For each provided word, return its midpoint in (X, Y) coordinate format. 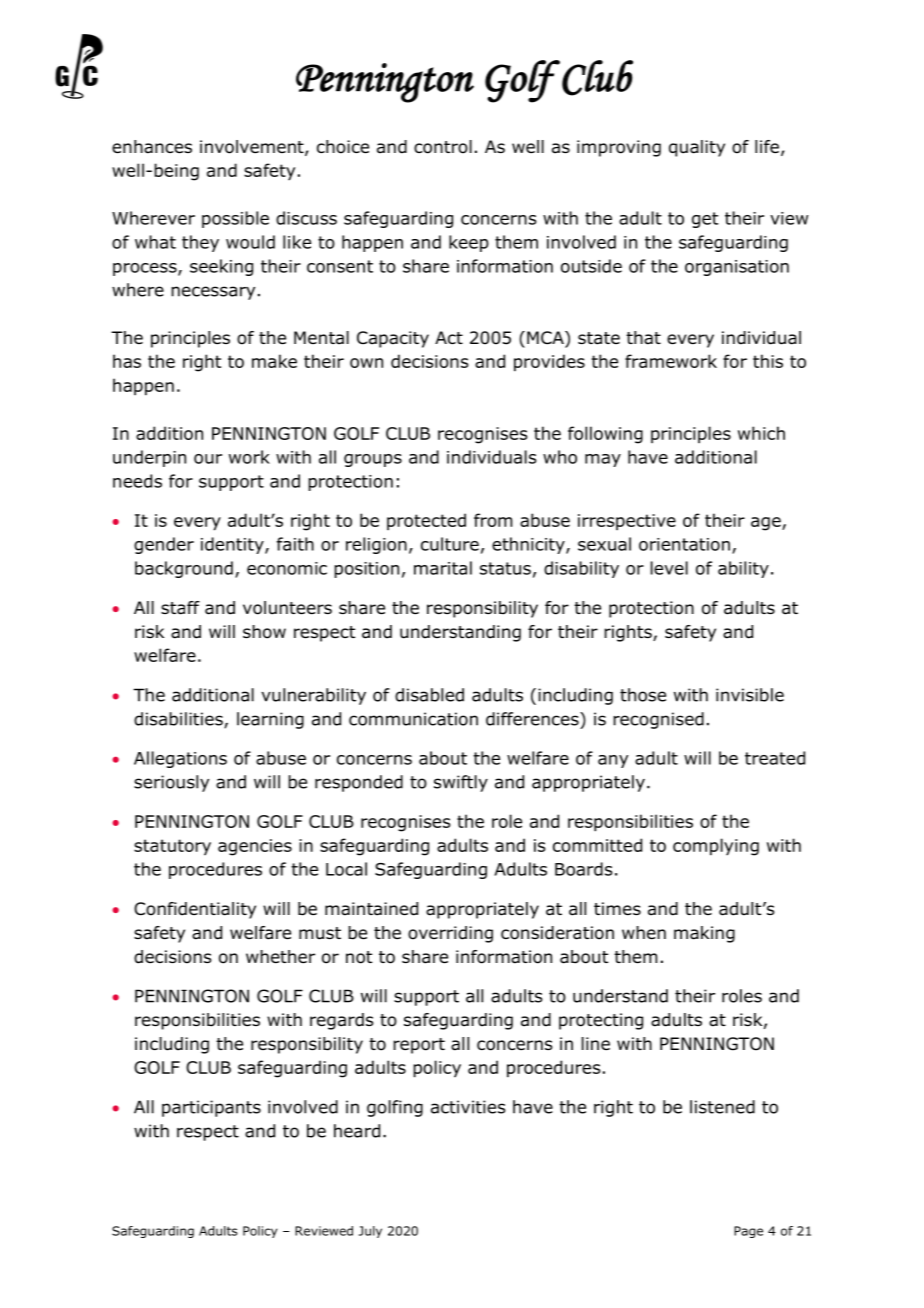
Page (748, 1232)
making (704, 934)
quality (697, 148)
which (761, 433)
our (208, 459)
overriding (450, 934)
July (370, 1232)
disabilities (179, 720)
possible (235, 219)
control (443, 147)
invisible (750, 695)
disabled (429, 695)
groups (373, 460)
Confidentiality (195, 910)
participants (211, 1108)
